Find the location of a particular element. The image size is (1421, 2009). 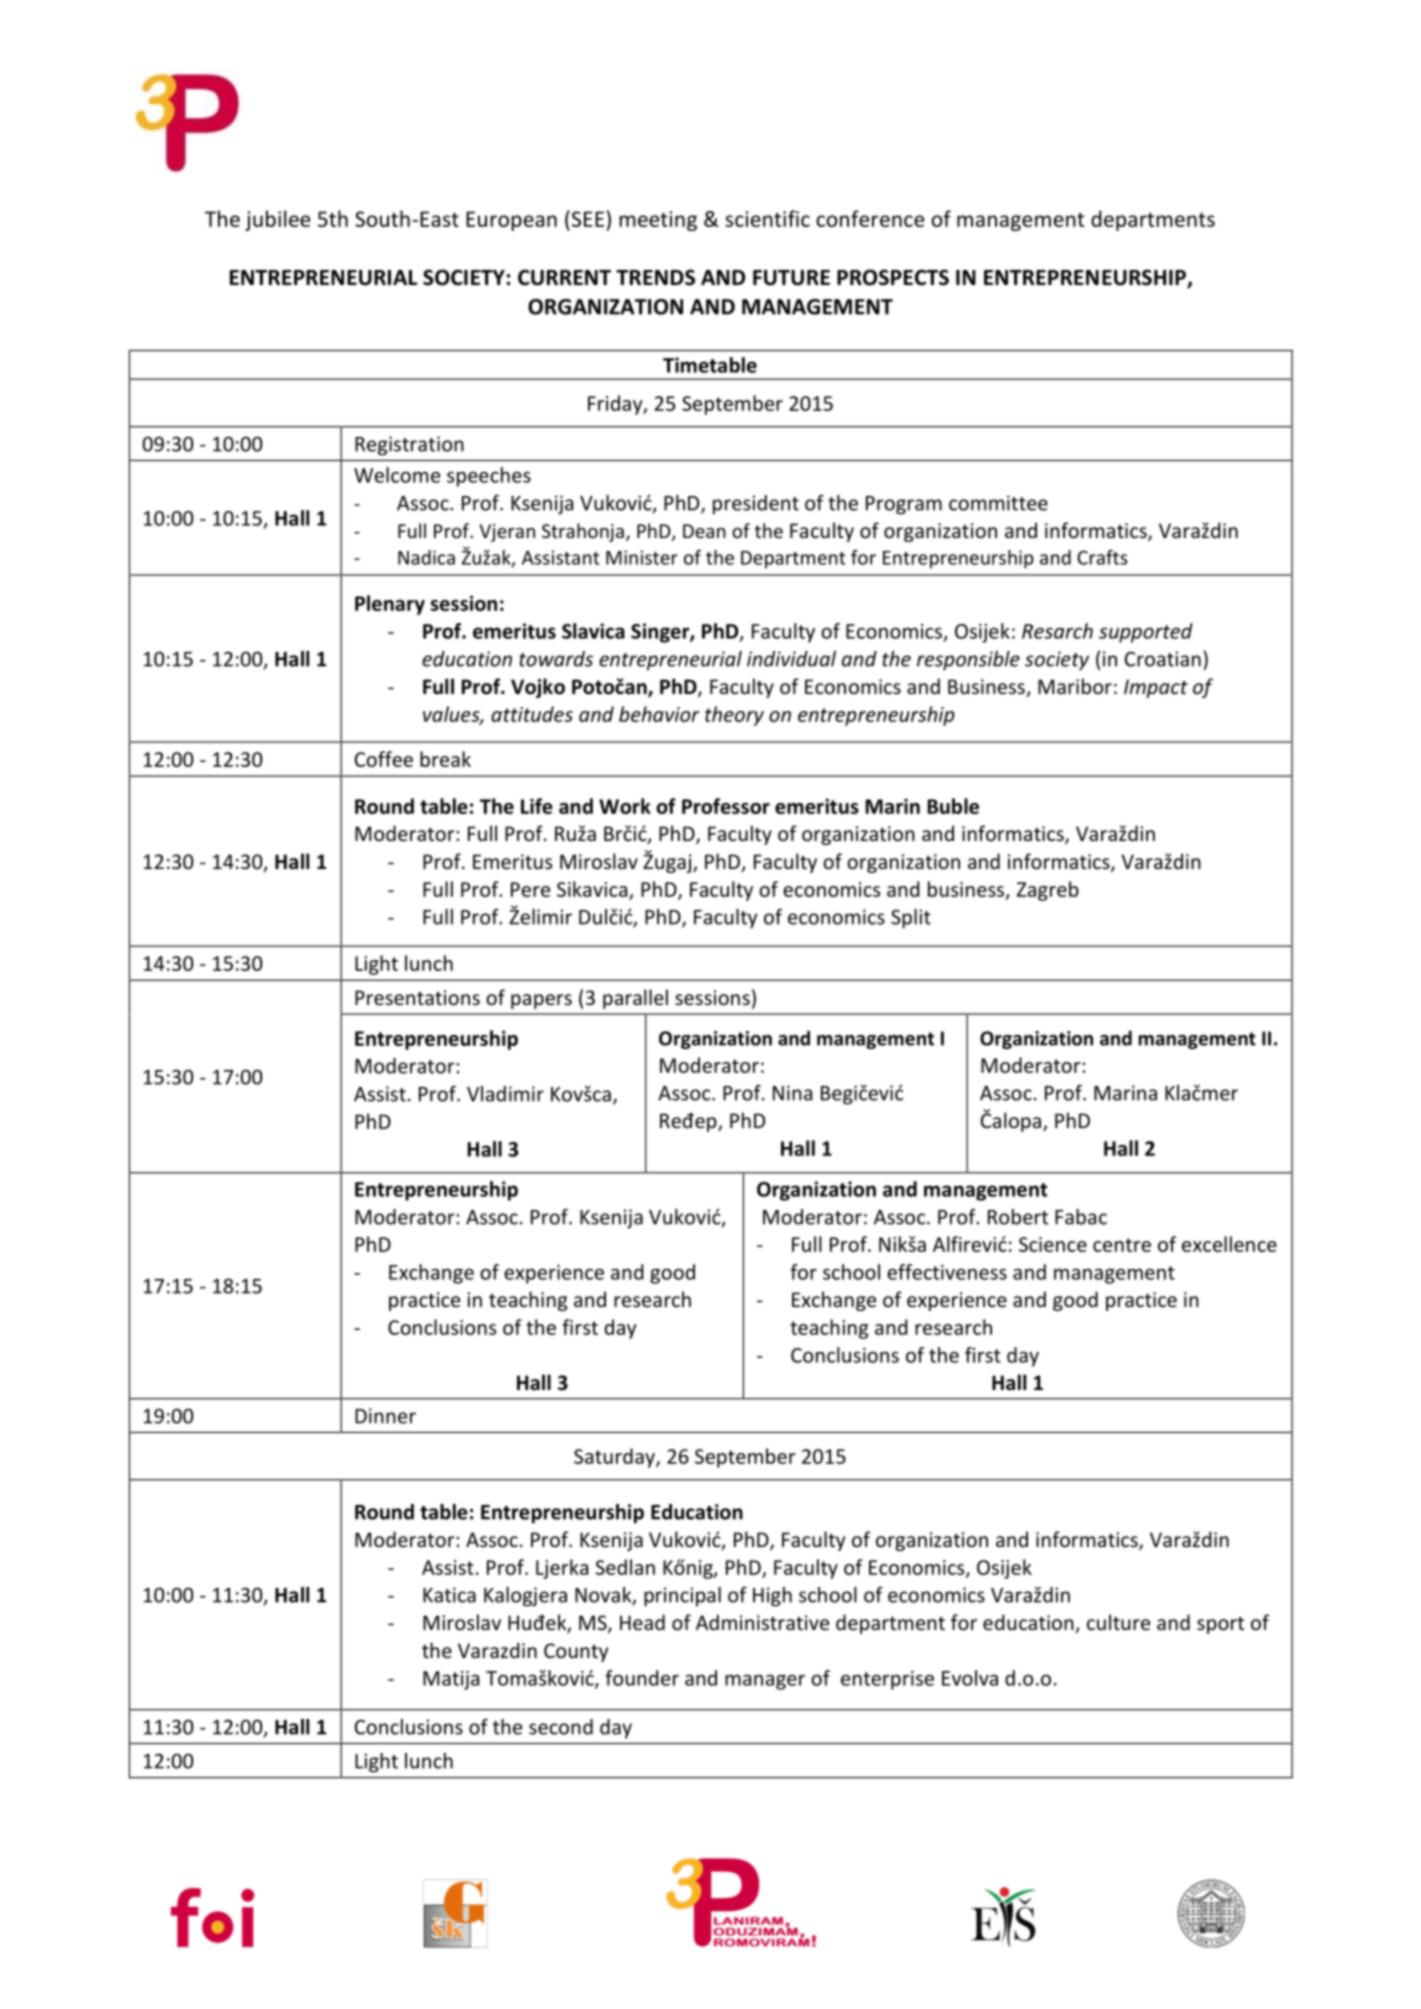

effectiveness is located at coordinates (947, 1272).
